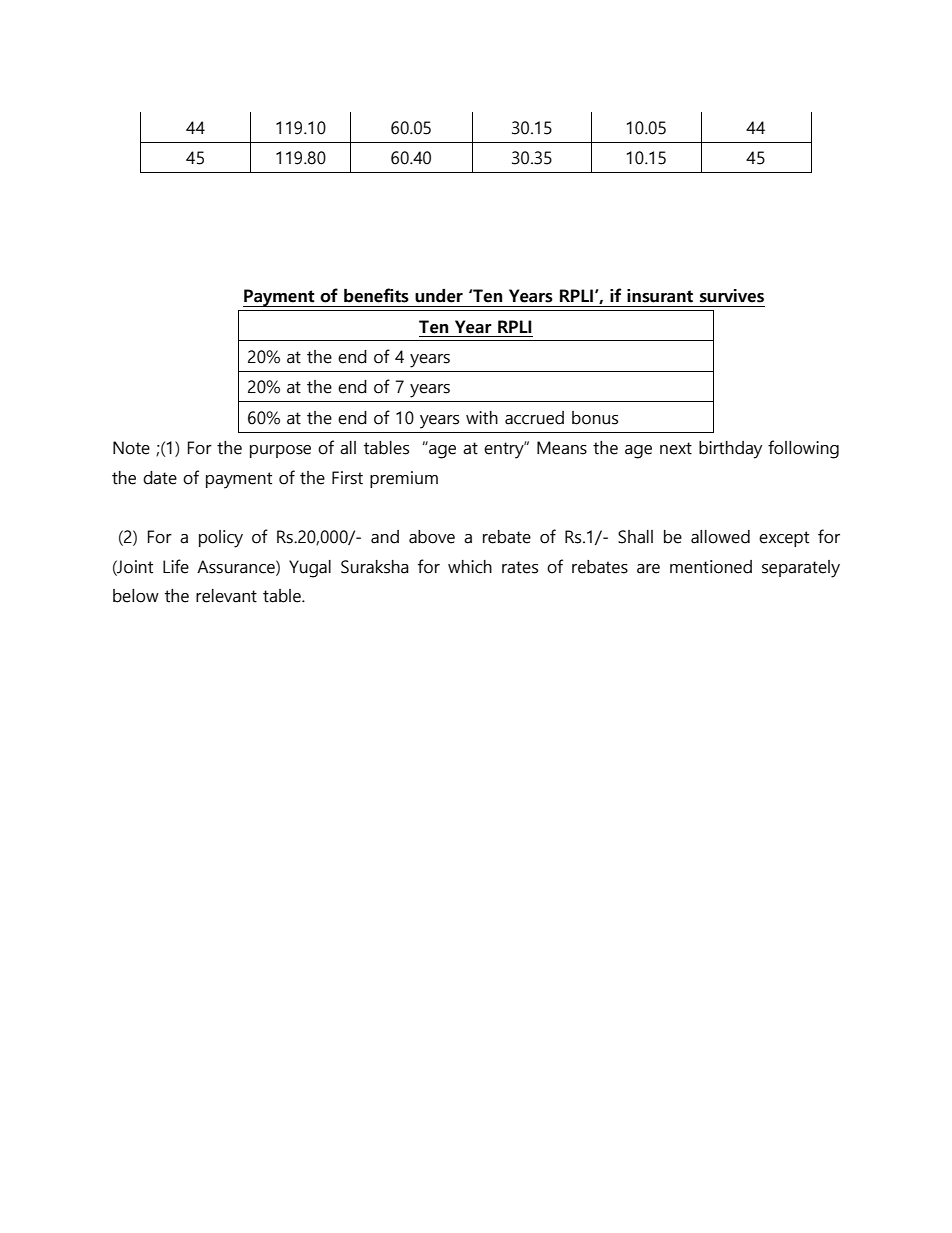 The image size is (952, 1233). Describe the element at coordinates (534, 418) in the screenshot. I see `accrued` at that location.
